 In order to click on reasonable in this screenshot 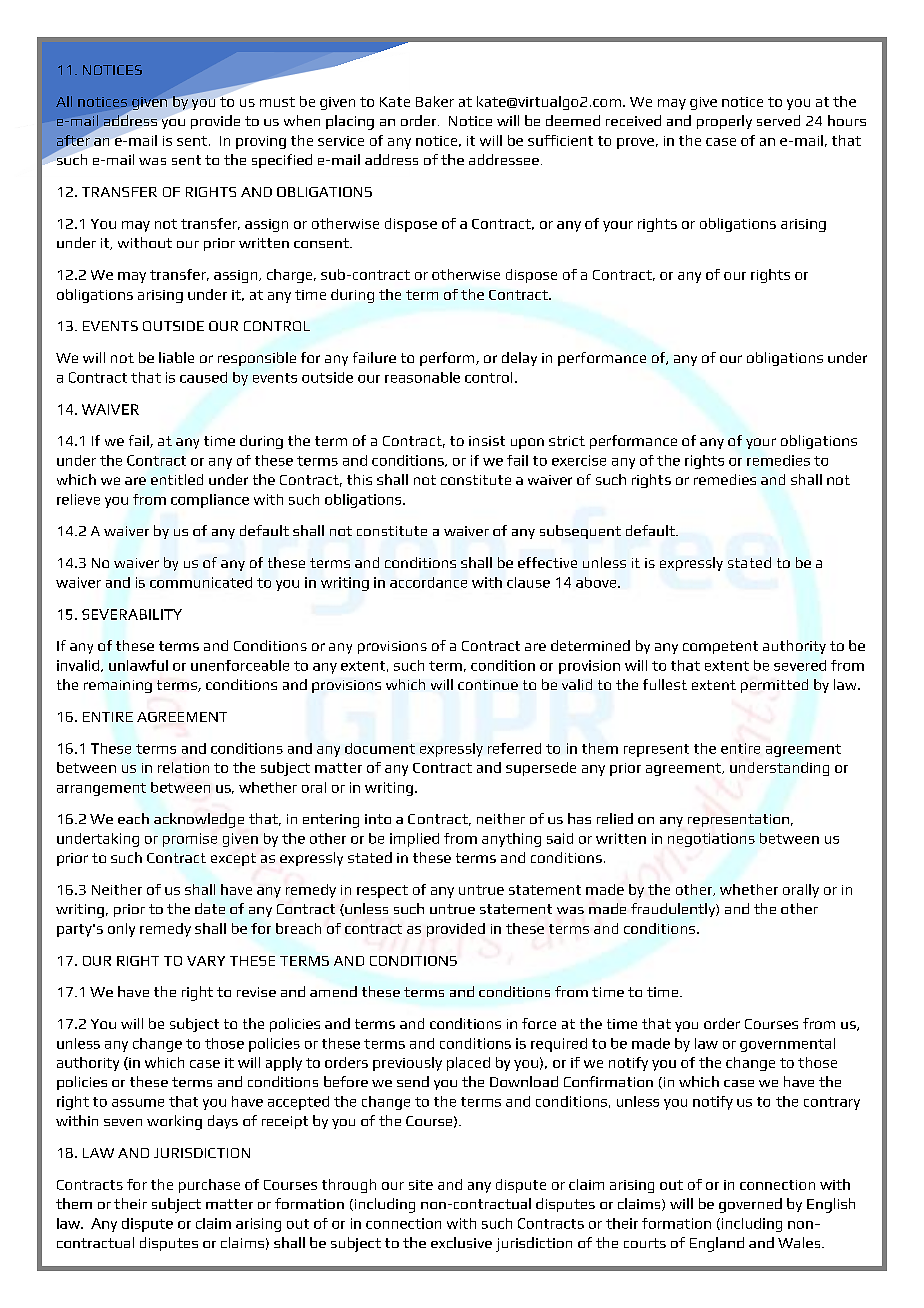, I will do `click(422, 377)`.
